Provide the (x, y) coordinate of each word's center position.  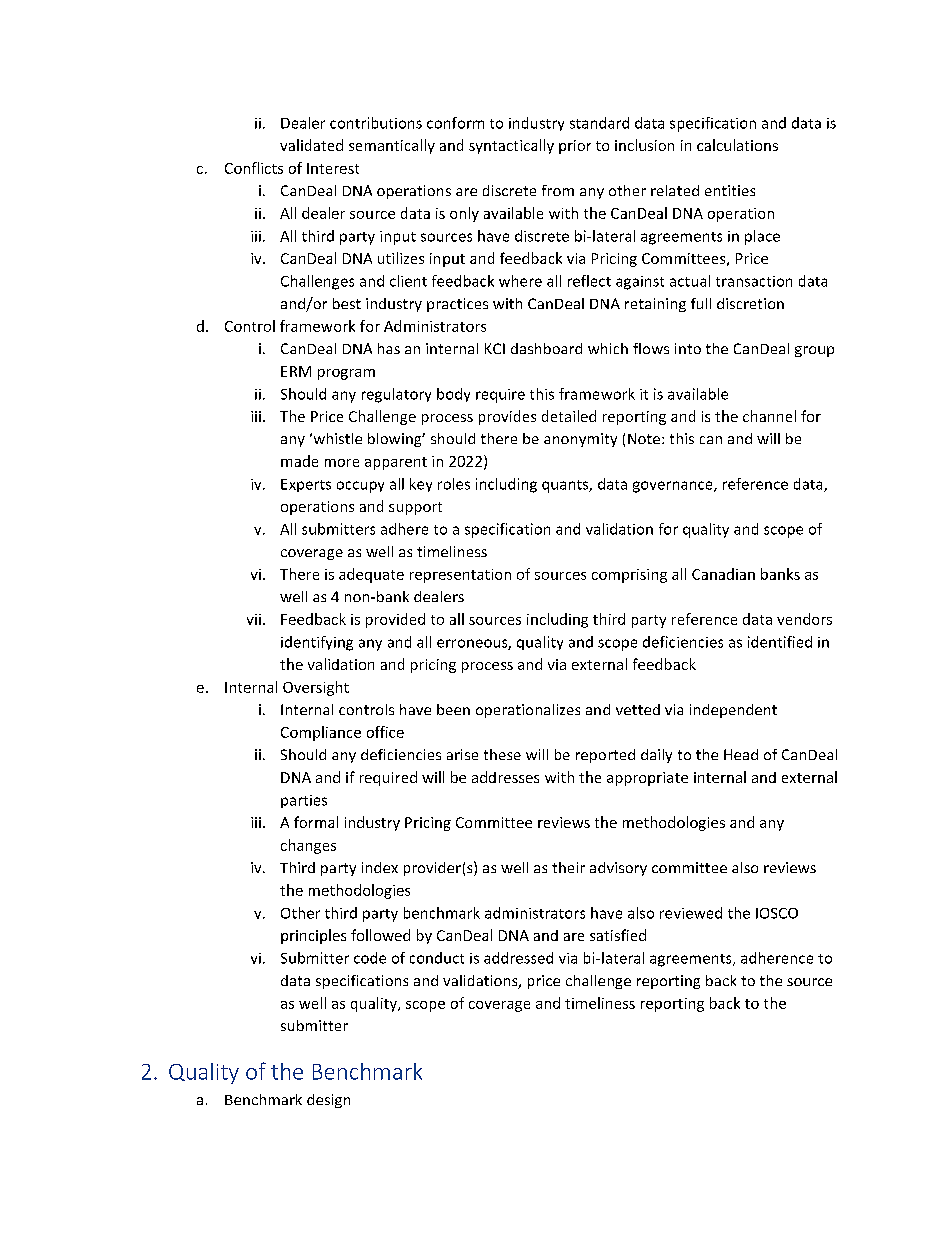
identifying (317, 643)
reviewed (691, 913)
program (346, 374)
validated (311, 145)
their (568, 867)
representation (460, 576)
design (328, 1101)
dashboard (546, 348)
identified (780, 642)
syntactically (511, 146)
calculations (737, 145)
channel (769, 416)
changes (308, 846)
